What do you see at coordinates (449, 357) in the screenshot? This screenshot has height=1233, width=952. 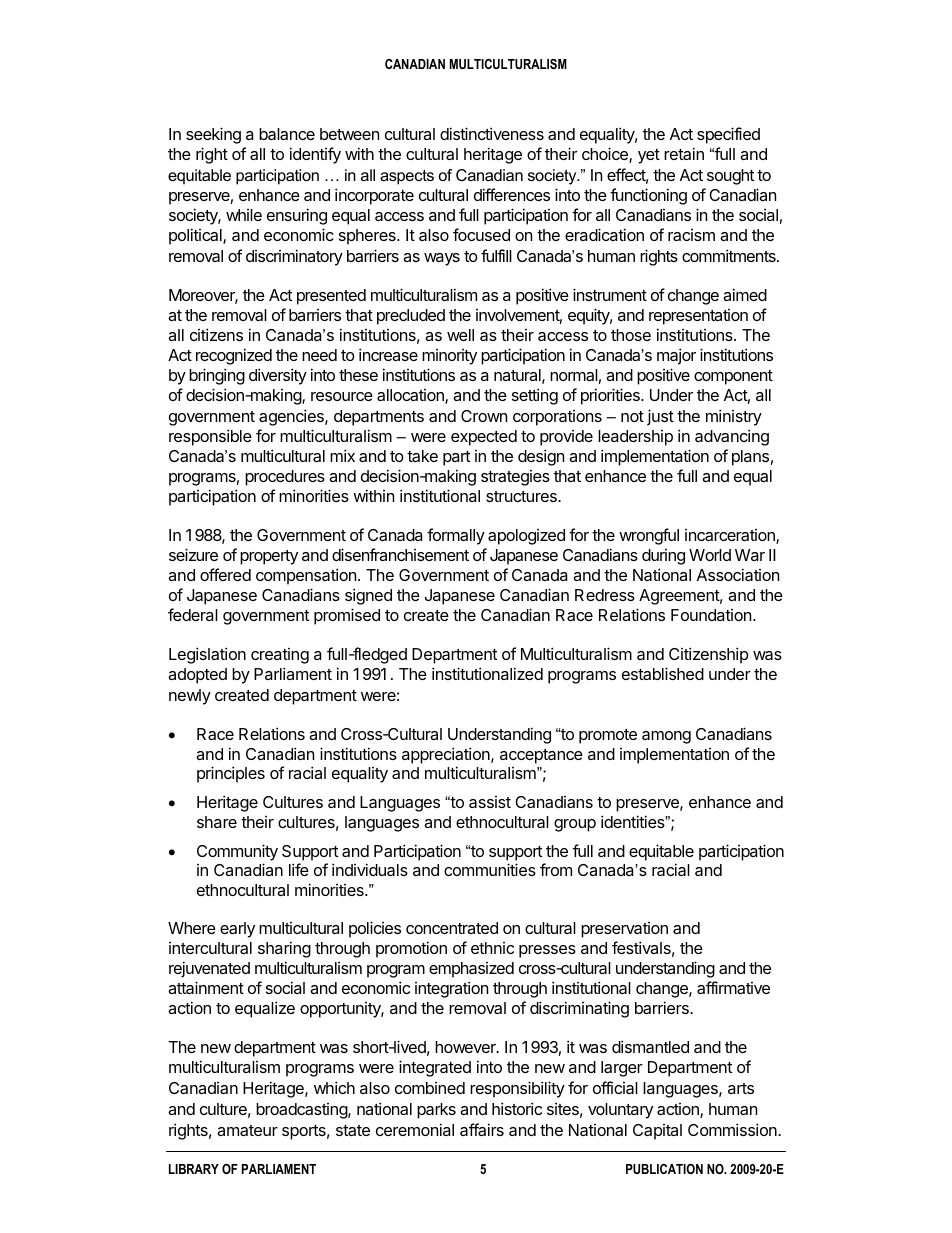 I see `minority` at bounding box center [449, 357].
